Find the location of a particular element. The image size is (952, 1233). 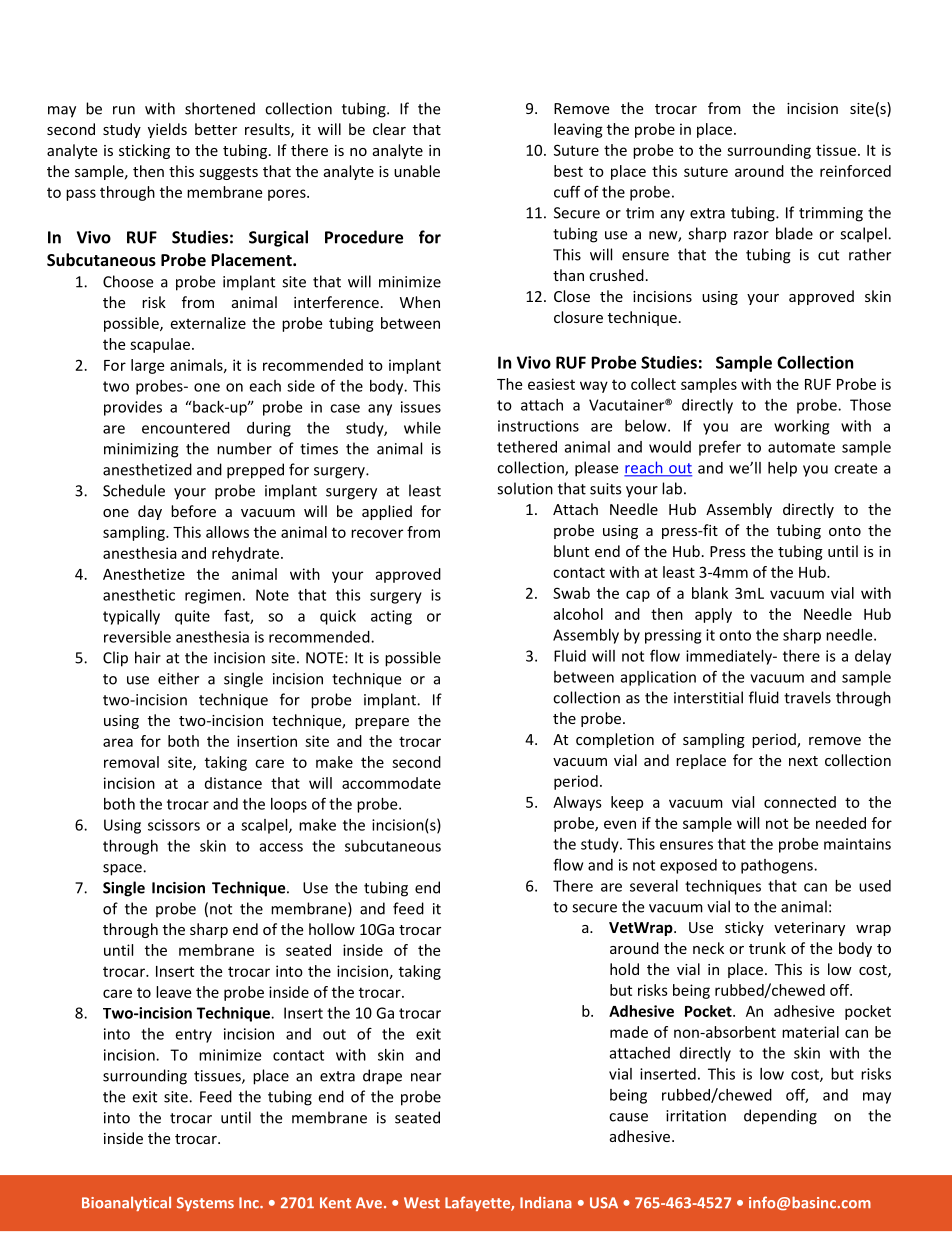

next is located at coordinates (803, 761).
